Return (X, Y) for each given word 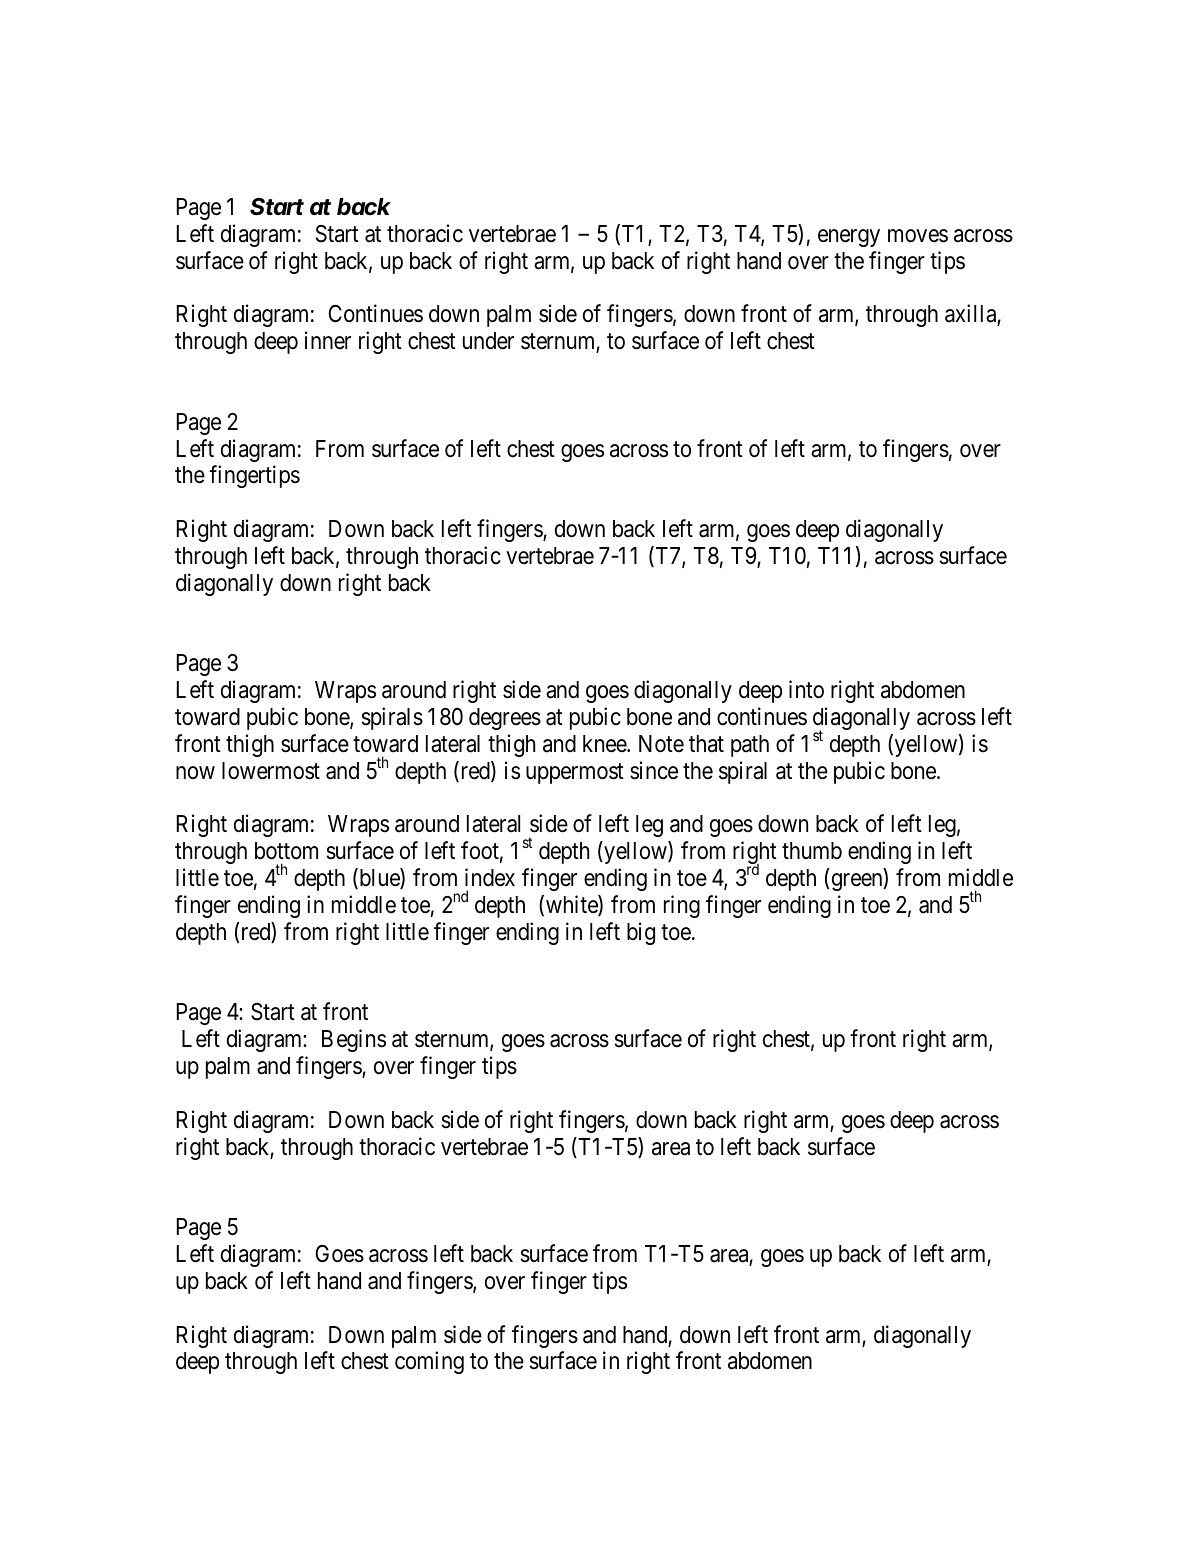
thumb (812, 851)
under (488, 341)
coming (429, 1362)
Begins (354, 1040)
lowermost (271, 771)
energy (849, 238)
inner (328, 340)
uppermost (575, 773)
